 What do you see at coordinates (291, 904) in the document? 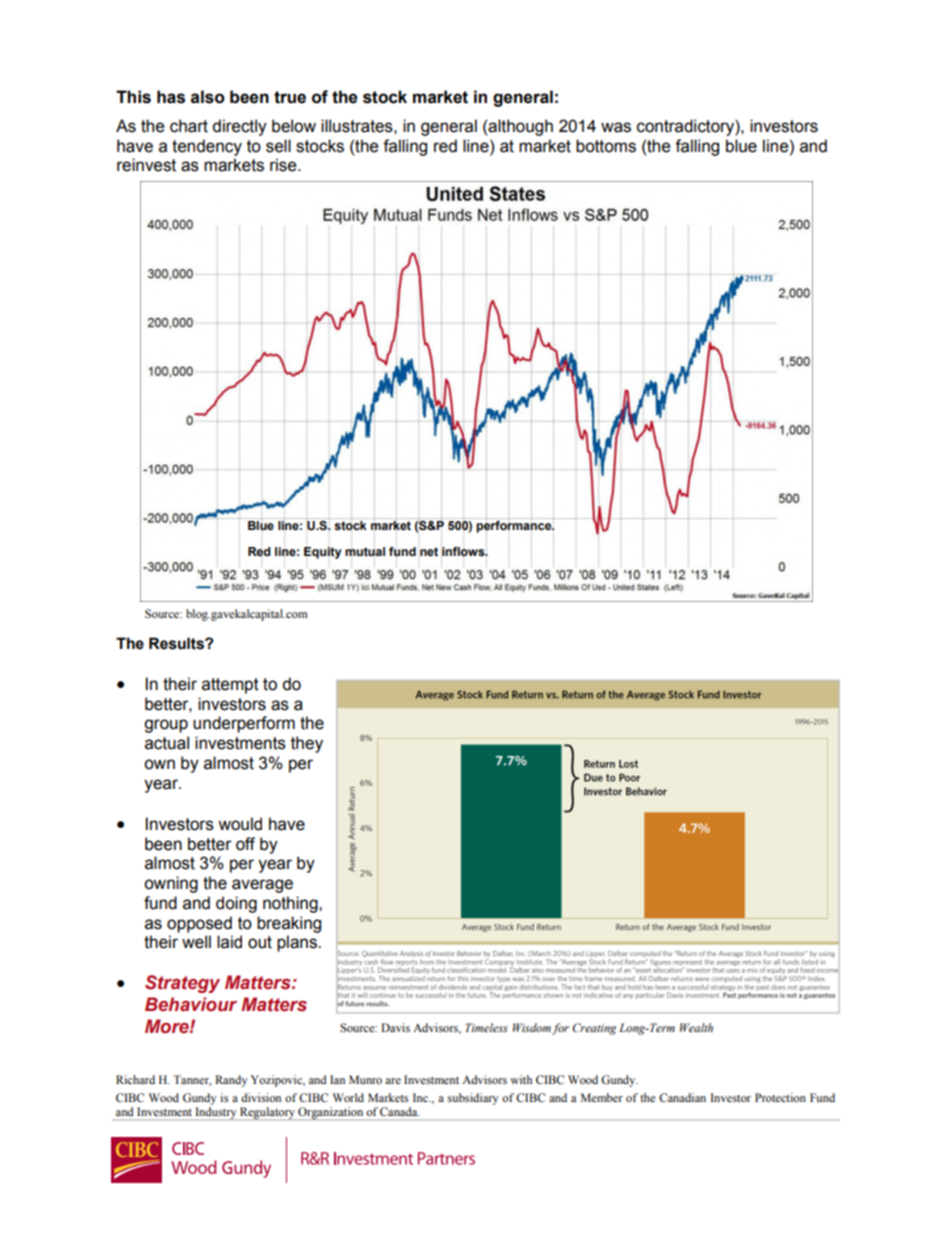
I see `nothing` at bounding box center [291, 904].
